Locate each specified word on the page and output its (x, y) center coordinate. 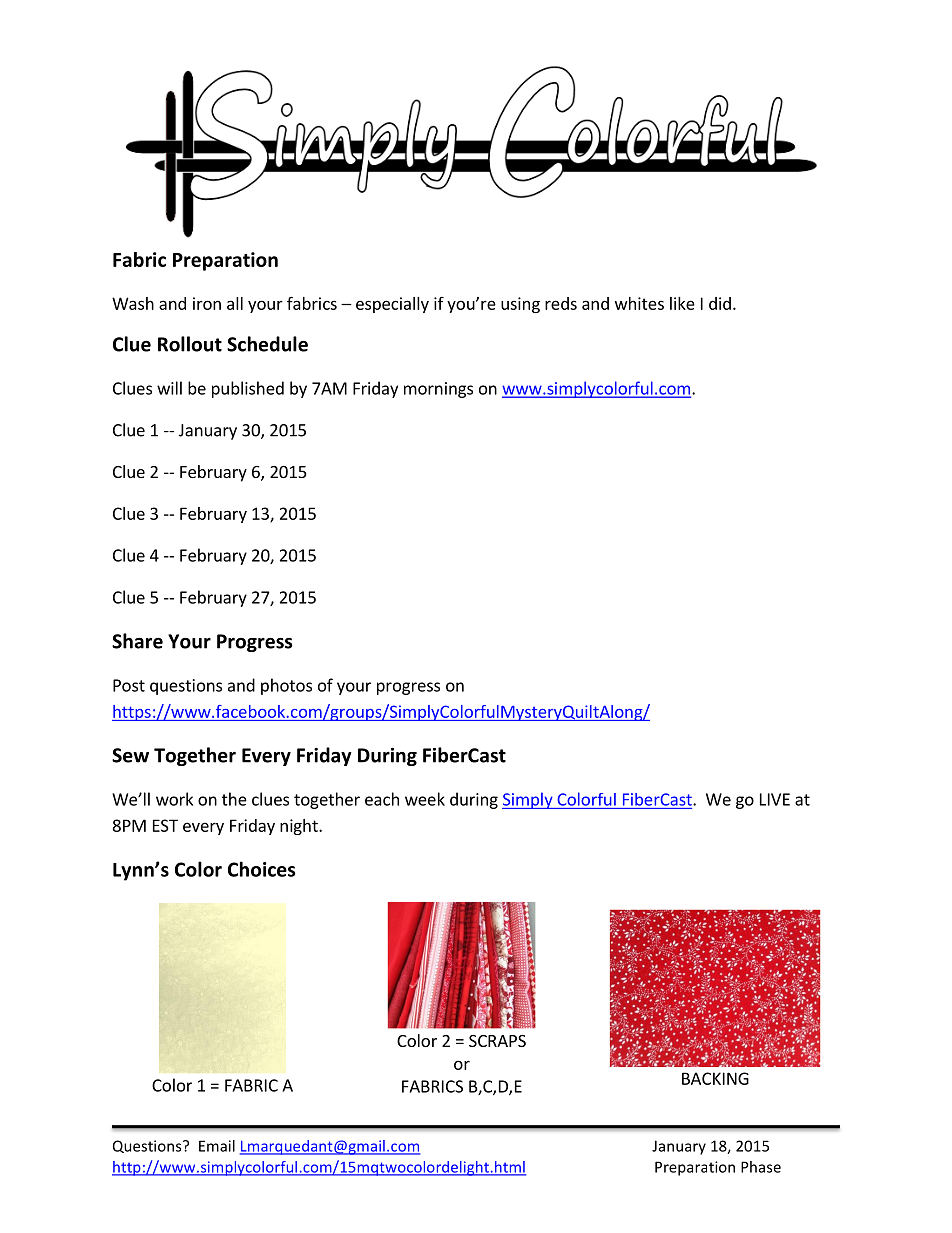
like (682, 303)
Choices (262, 869)
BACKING (715, 1078)
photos (286, 686)
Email (217, 1146)
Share (137, 641)
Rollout (190, 344)
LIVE (775, 799)
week (425, 799)
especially (392, 305)
